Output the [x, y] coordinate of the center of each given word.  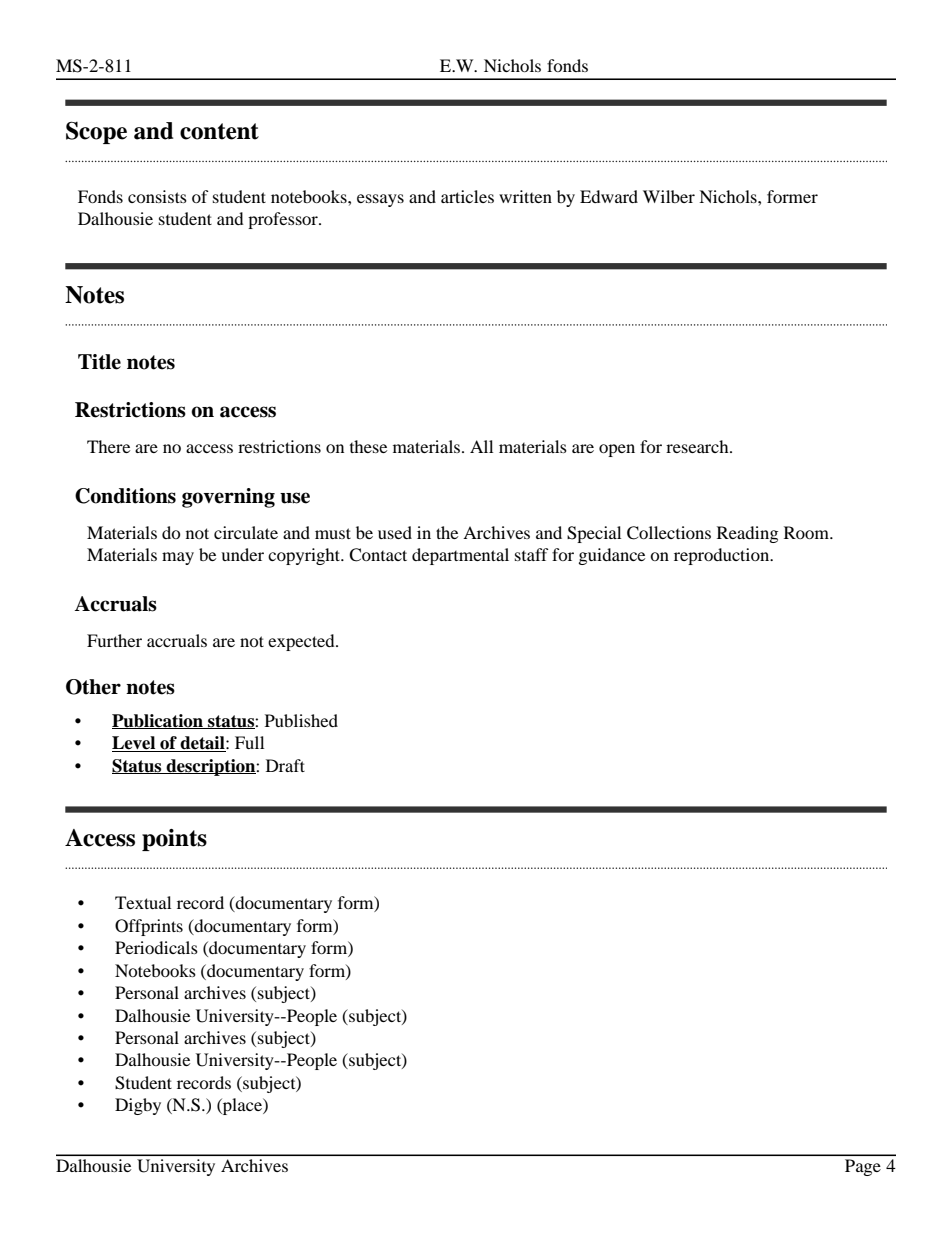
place [242, 1106]
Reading [747, 534]
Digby [138, 1106]
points [174, 840]
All [481, 446]
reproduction [723, 556]
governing [228, 498]
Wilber [669, 196]
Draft [285, 765]
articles [467, 196]
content [219, 131]
